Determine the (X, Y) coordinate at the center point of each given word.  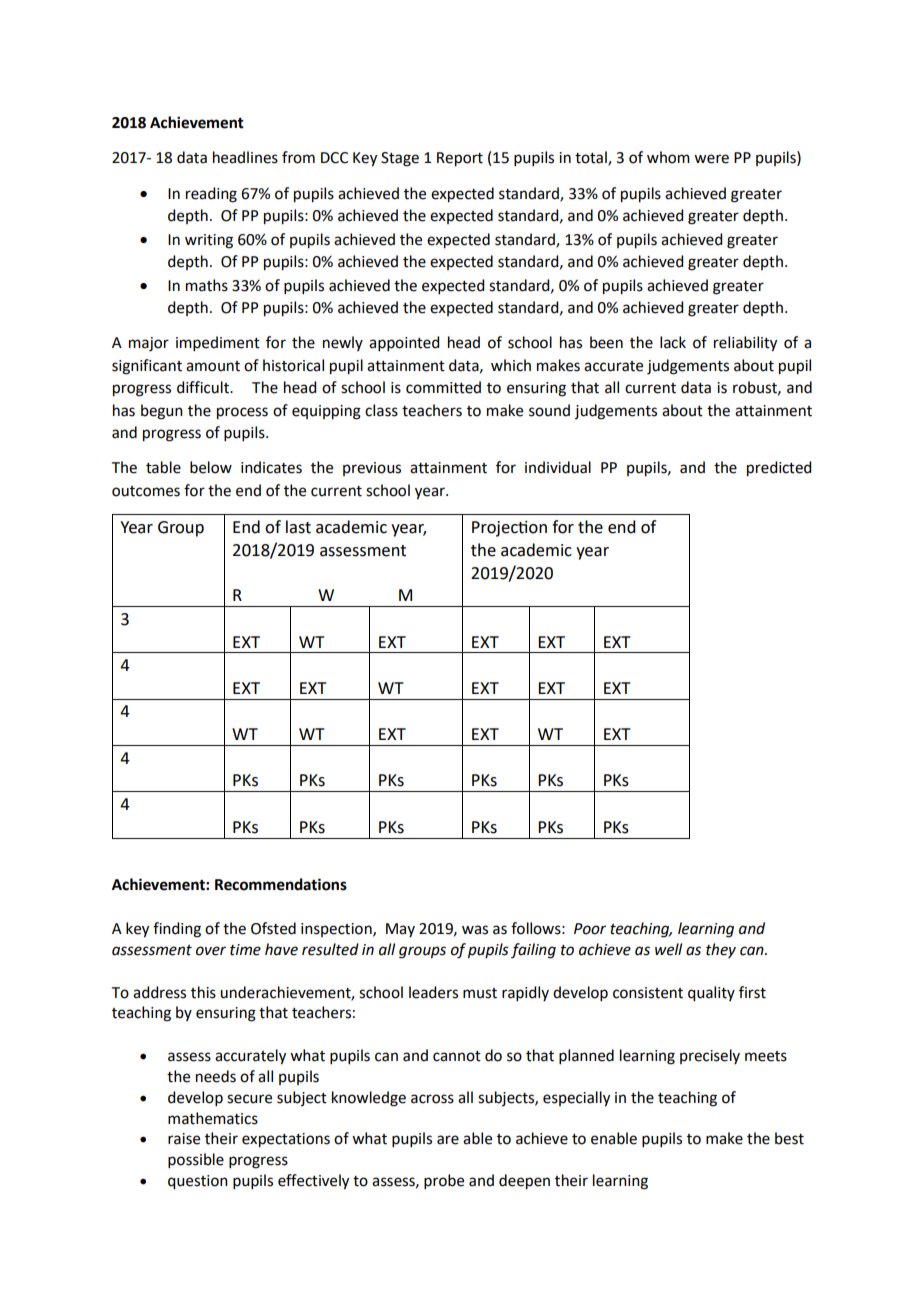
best (789, 1138)
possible (196, 1160)
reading (211, 195)
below (211, 467)
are (448, 1140)
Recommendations (281, 884)
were (711, 159)
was (475, 930)
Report (460, 159)
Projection (509, 529)
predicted (779, 469)
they (721, 950)
